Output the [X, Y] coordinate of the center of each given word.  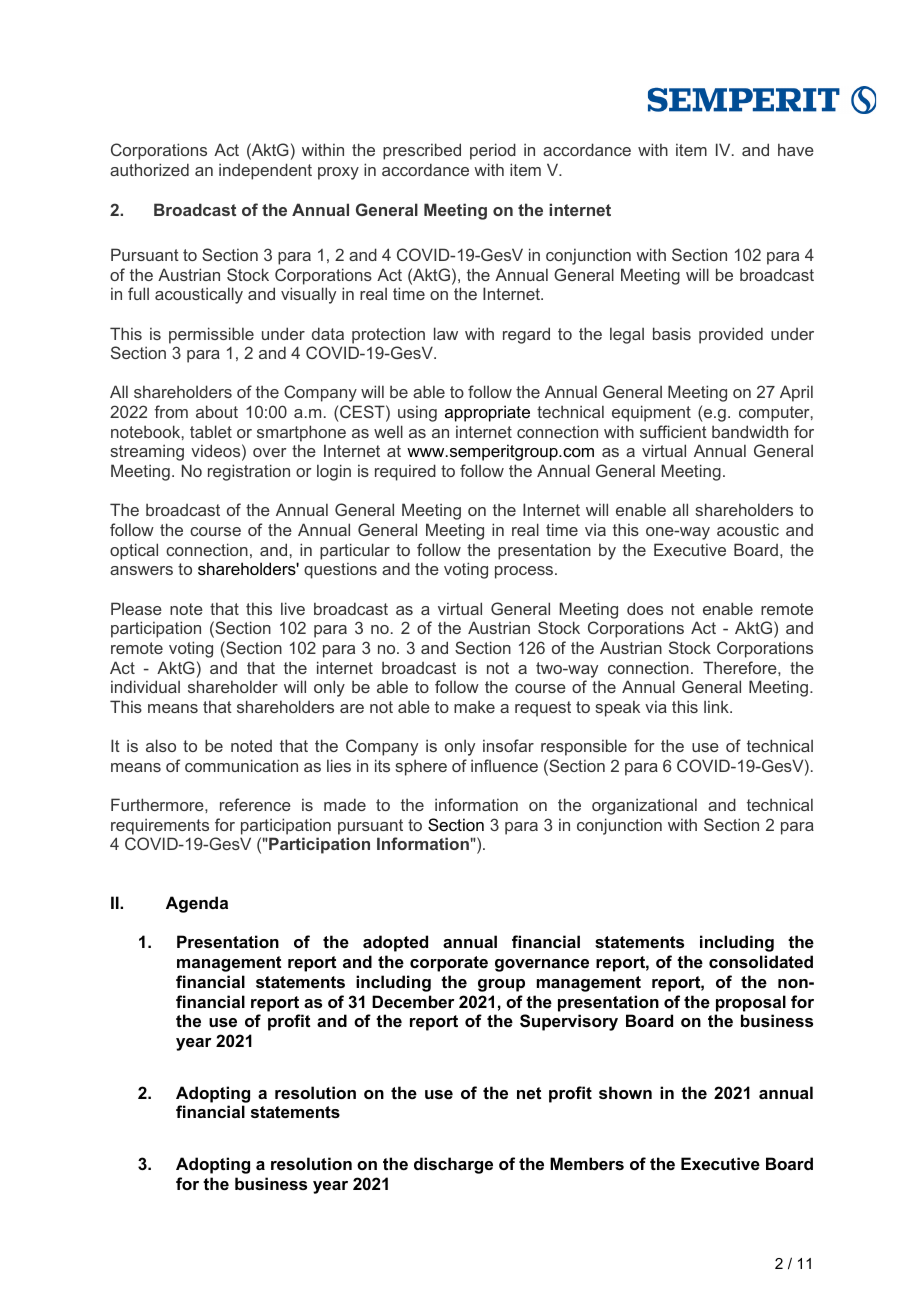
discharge [453, 1165]
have [796, 149]
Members [587, 1163]
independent [265, 171]
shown [625, 1092]
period [493, 151]
